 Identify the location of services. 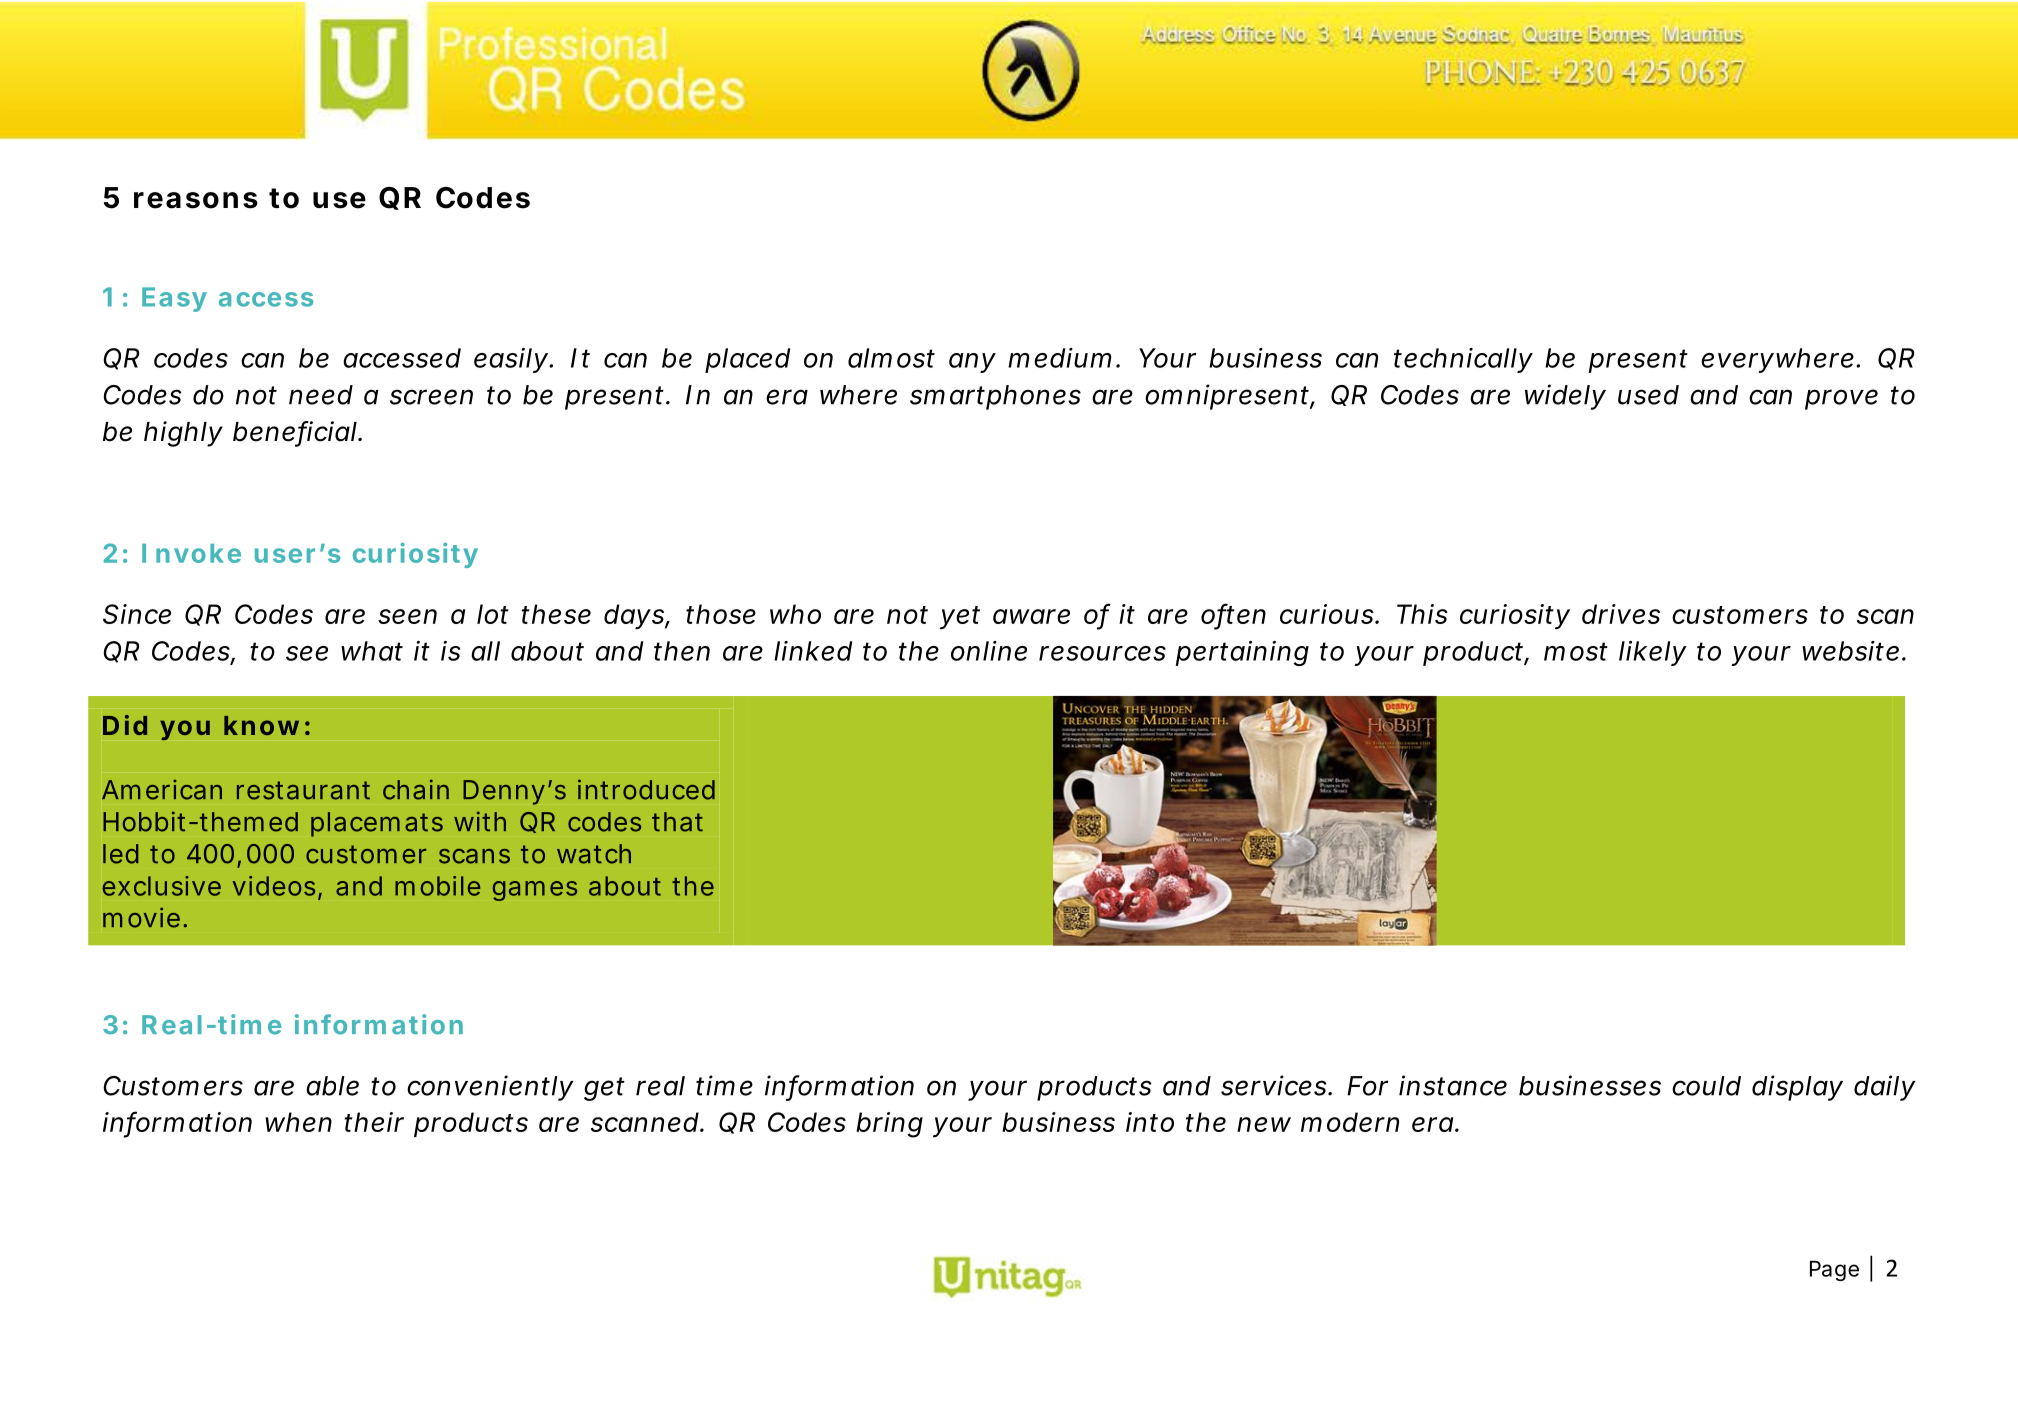
(1274, 1085).
